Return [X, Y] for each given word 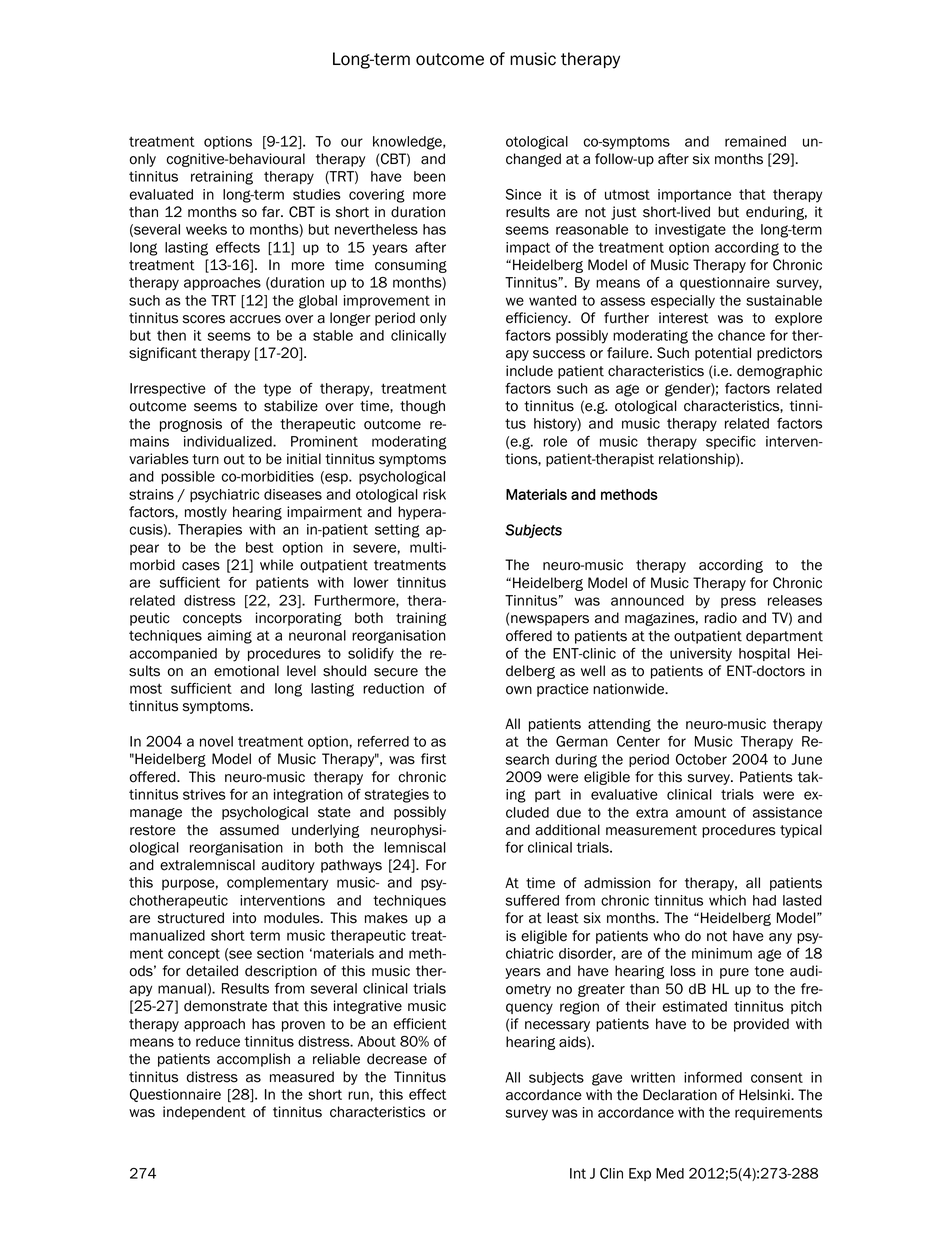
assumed [249, 830]
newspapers [550, 620]
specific [731, 442]
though [422, 407]
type [277, 390]
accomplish [253, 1060]
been [429, 176]
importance [694, 195]
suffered [532, 900]
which [727, 900]
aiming [229, 637]
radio [721, 618]
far [272, 212]
